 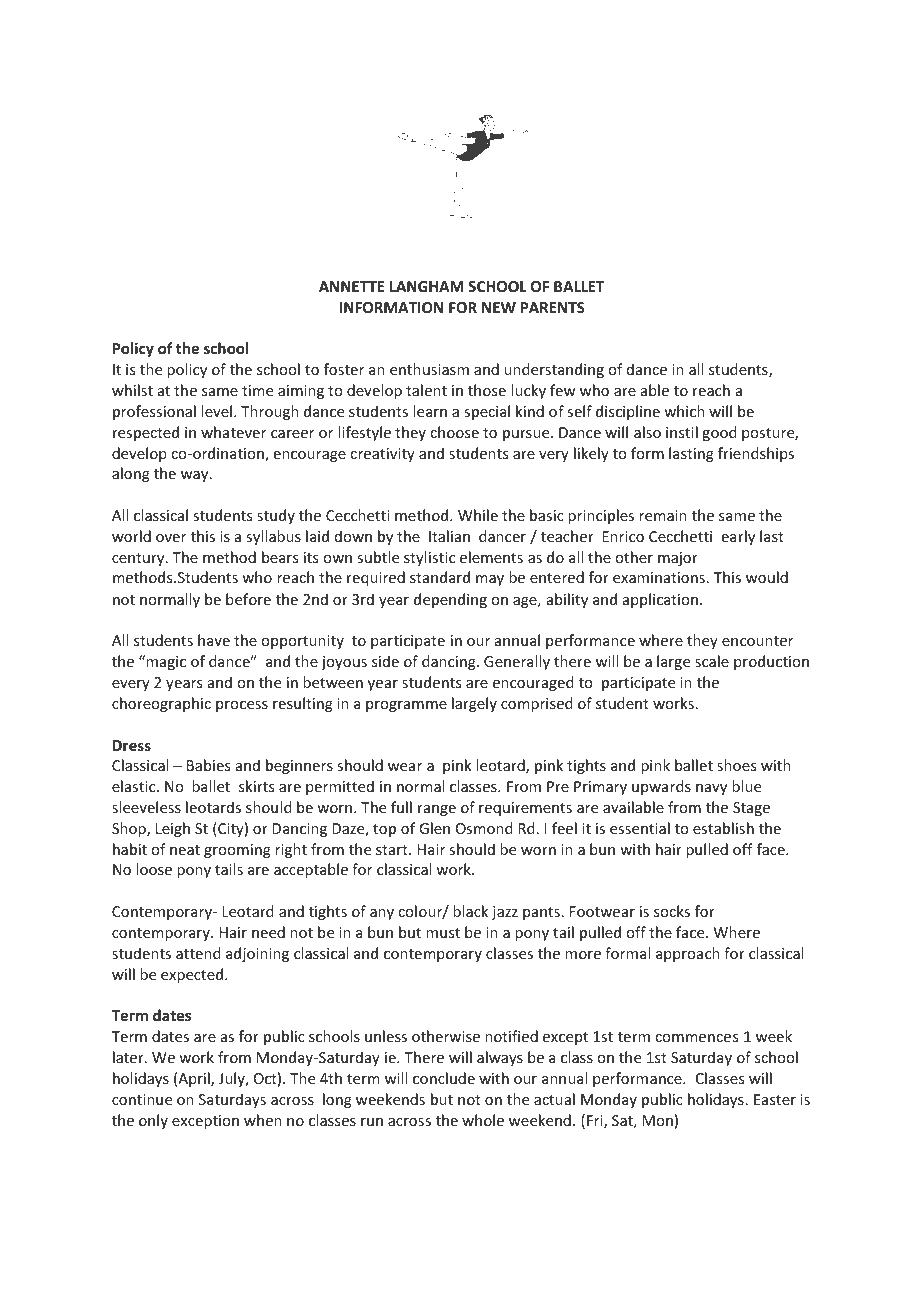 I want to click on continue, so click(x=142, y=1099).
